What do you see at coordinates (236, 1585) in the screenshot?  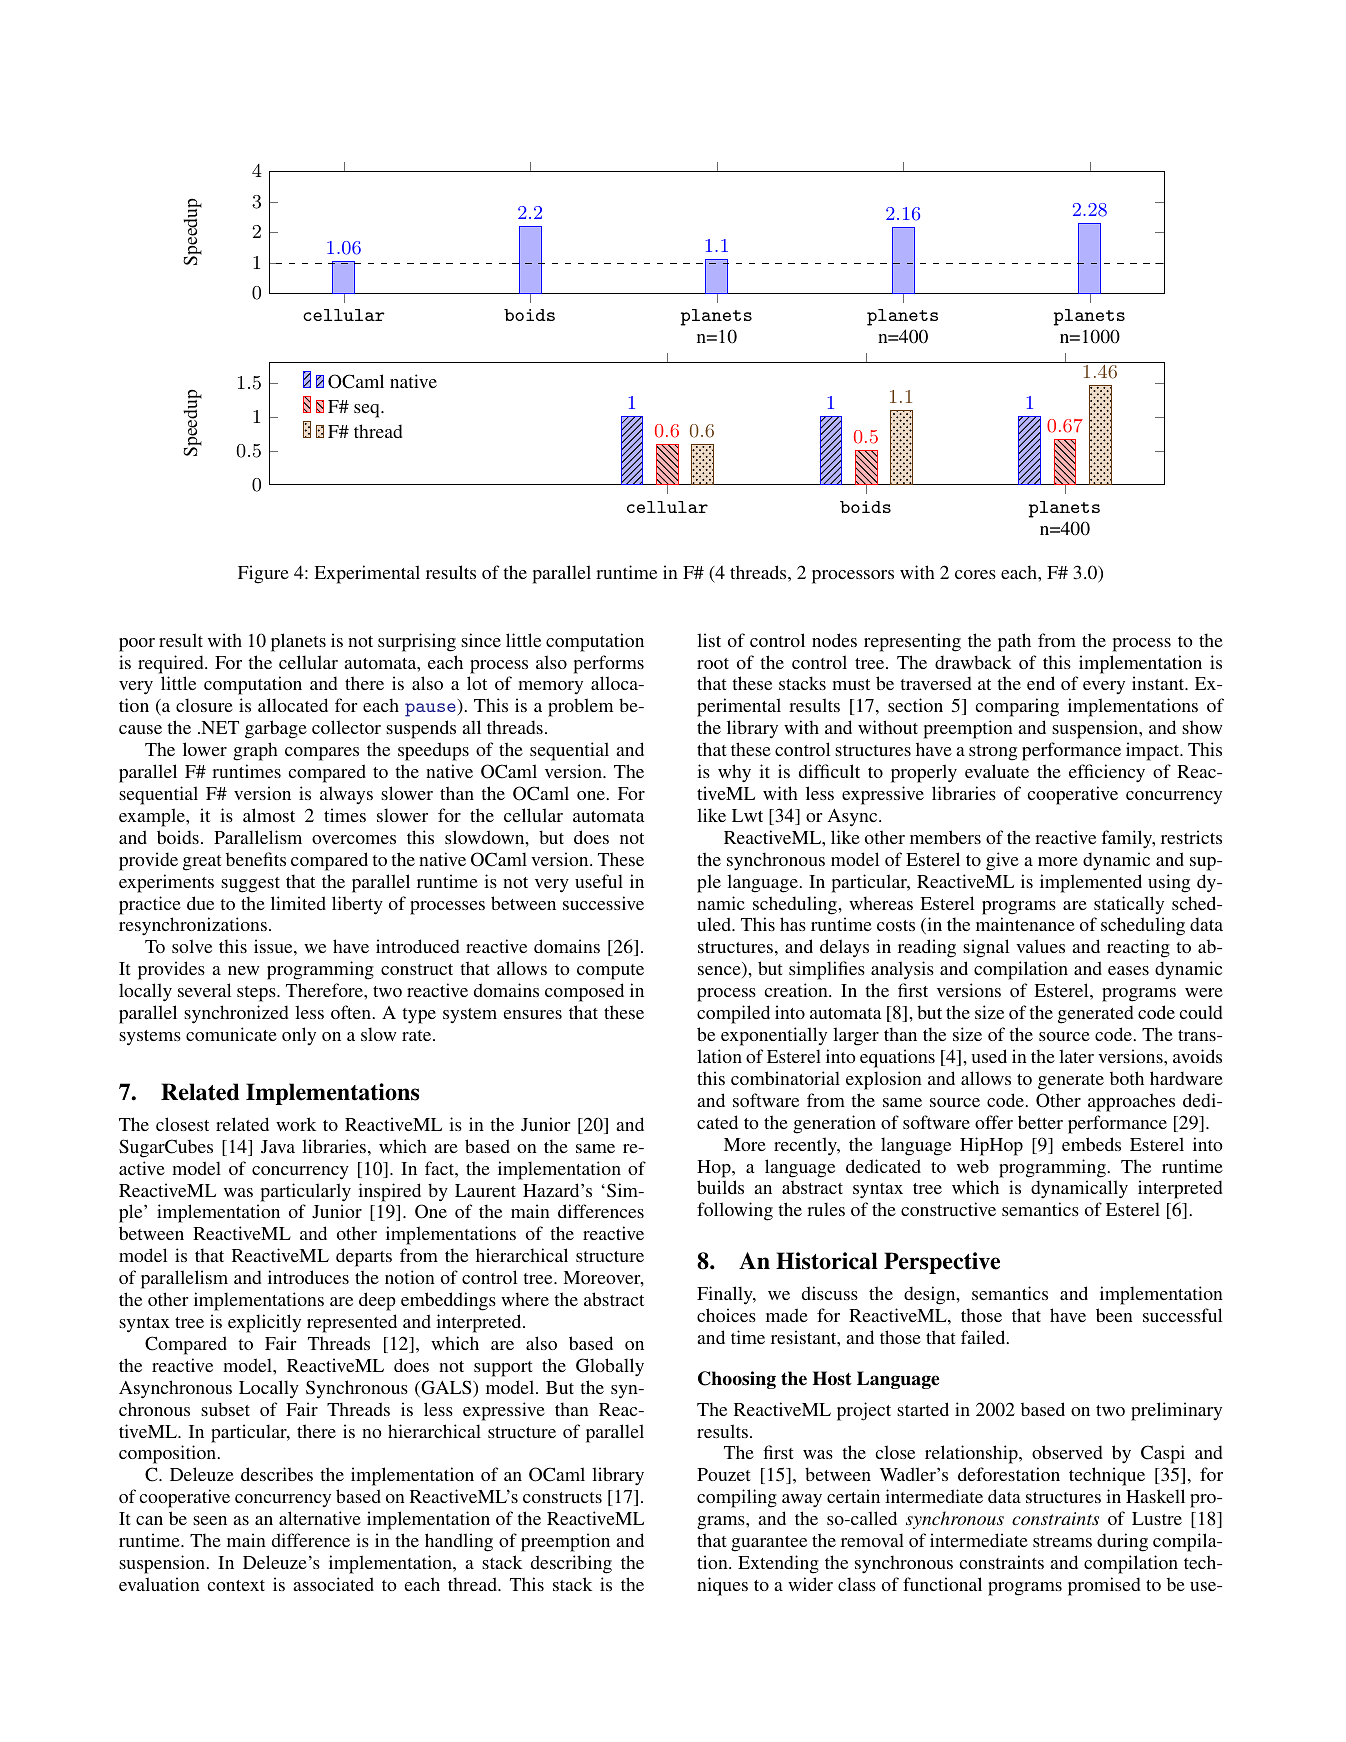 I see `context` at bounding box center [236, 1585].
